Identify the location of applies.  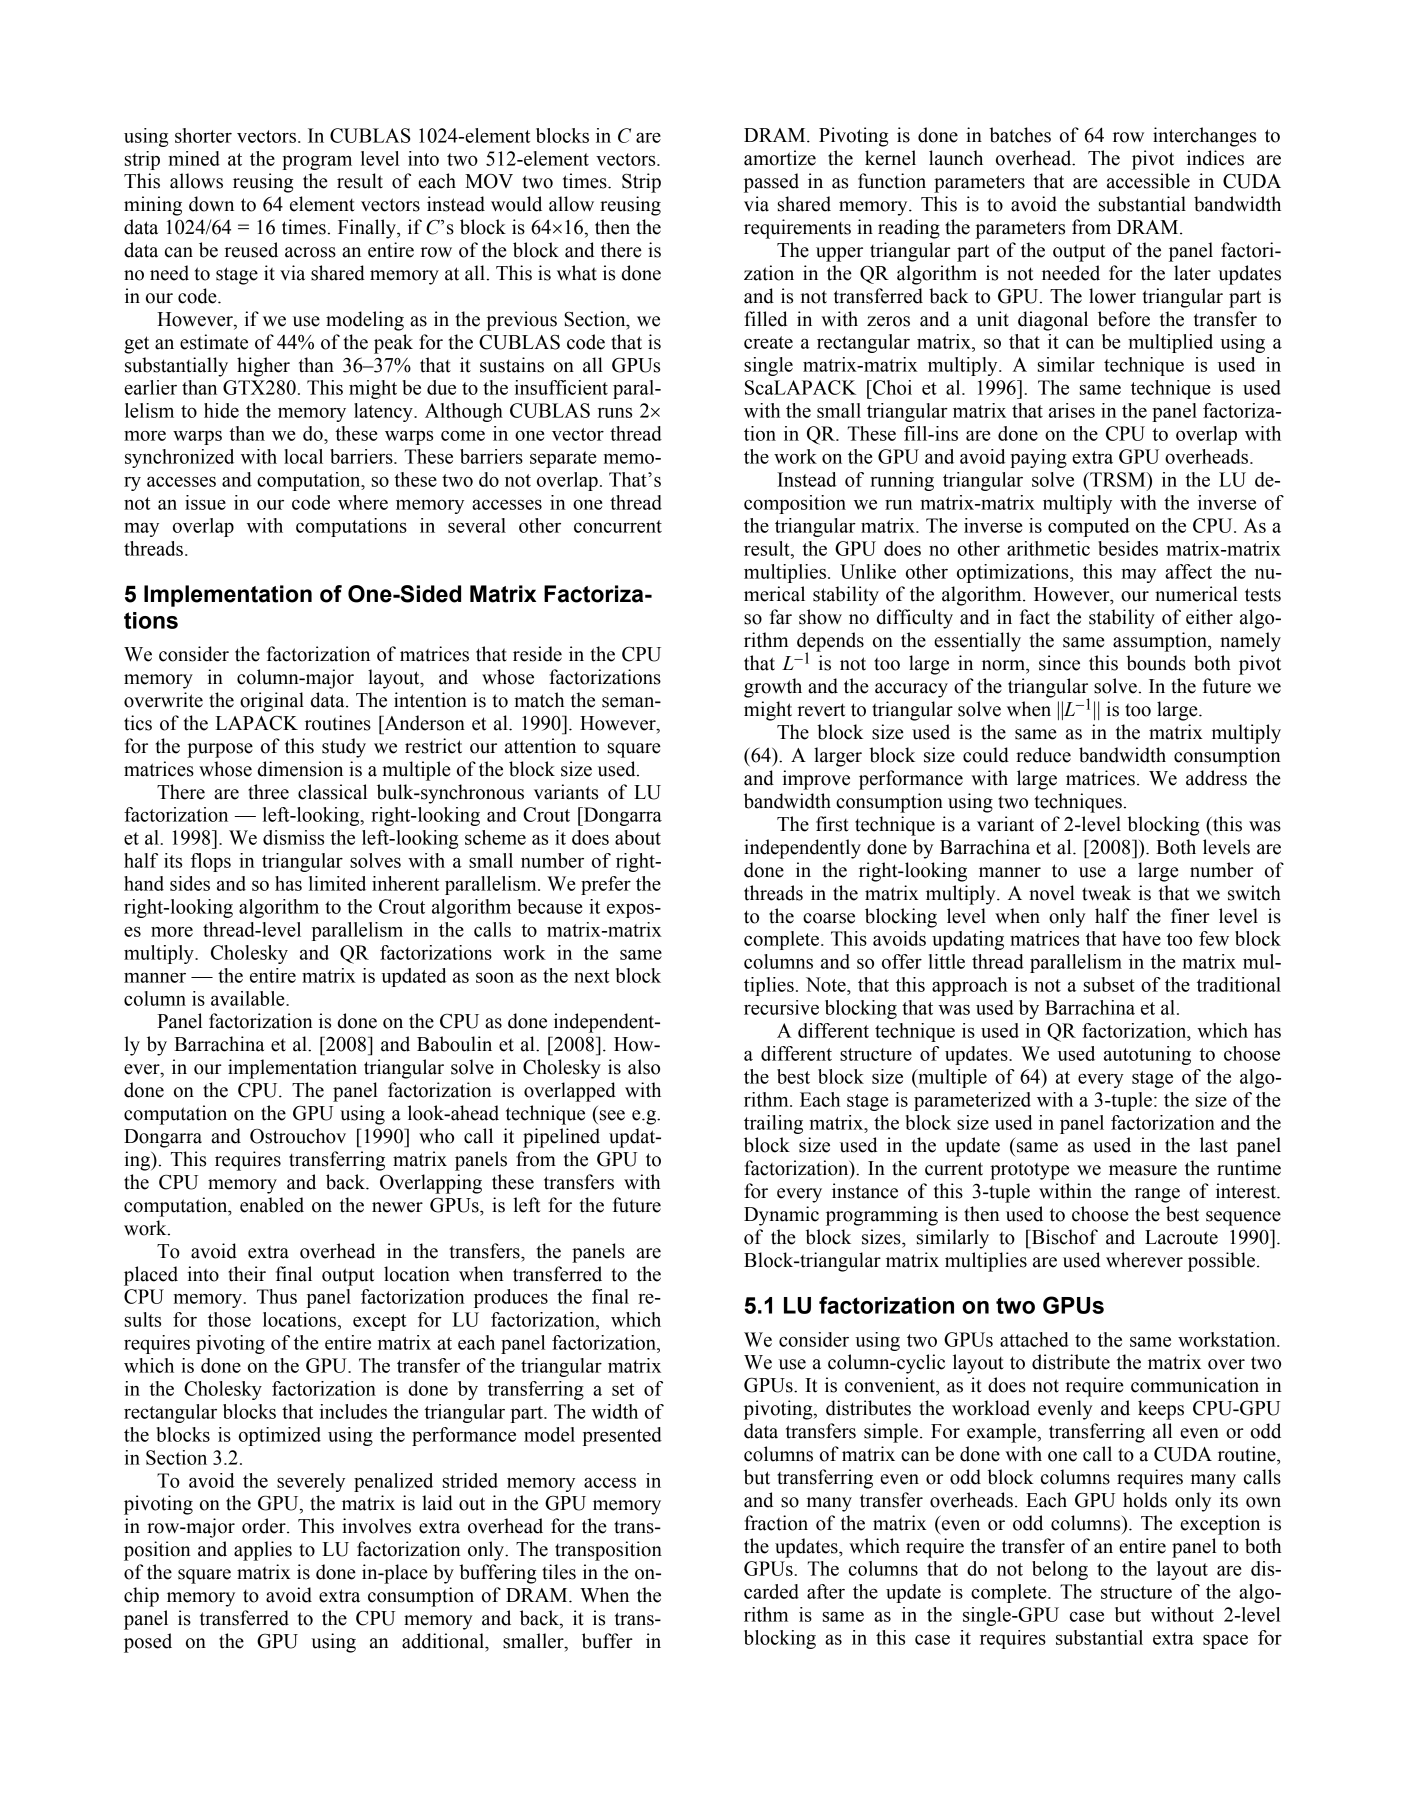
(263, 1551).
